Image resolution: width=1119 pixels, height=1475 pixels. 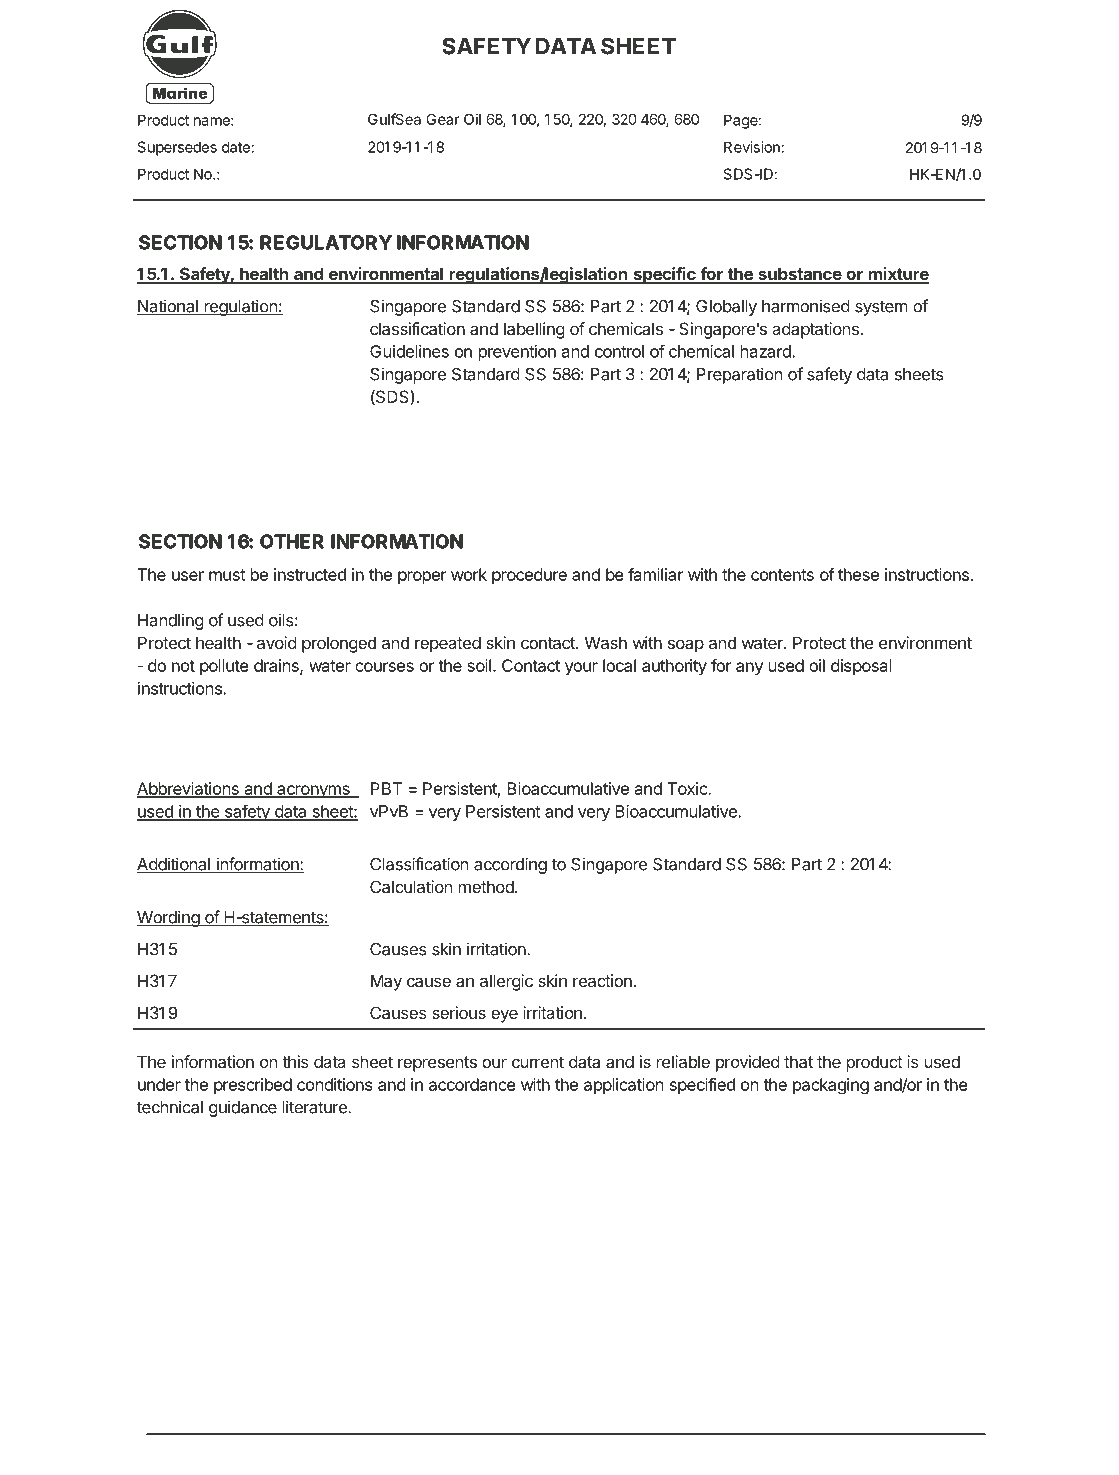 I want to click on Gear, so click(x=443, y=119).
